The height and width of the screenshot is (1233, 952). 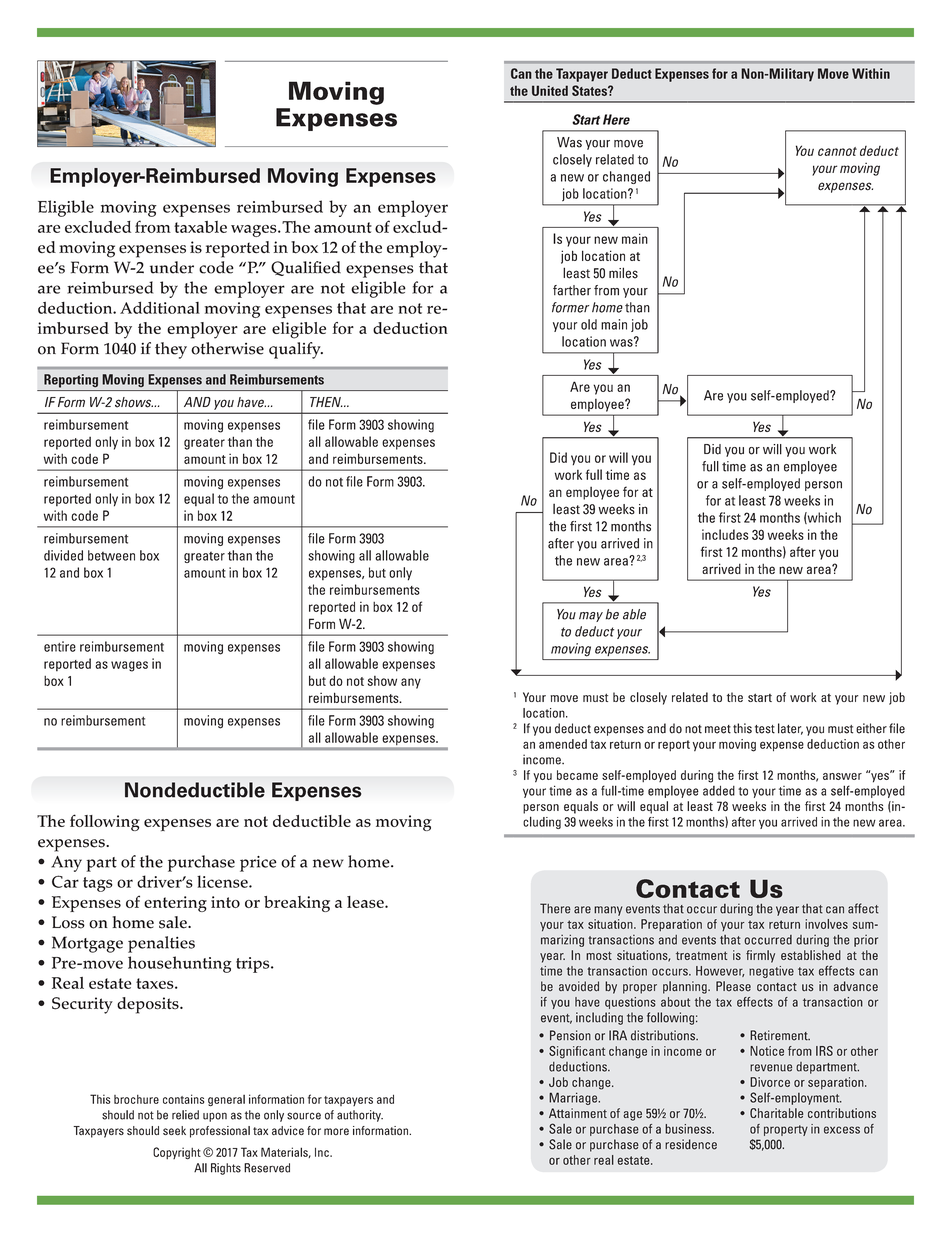 I want to click on excess, so click(x=842, y=1130).
